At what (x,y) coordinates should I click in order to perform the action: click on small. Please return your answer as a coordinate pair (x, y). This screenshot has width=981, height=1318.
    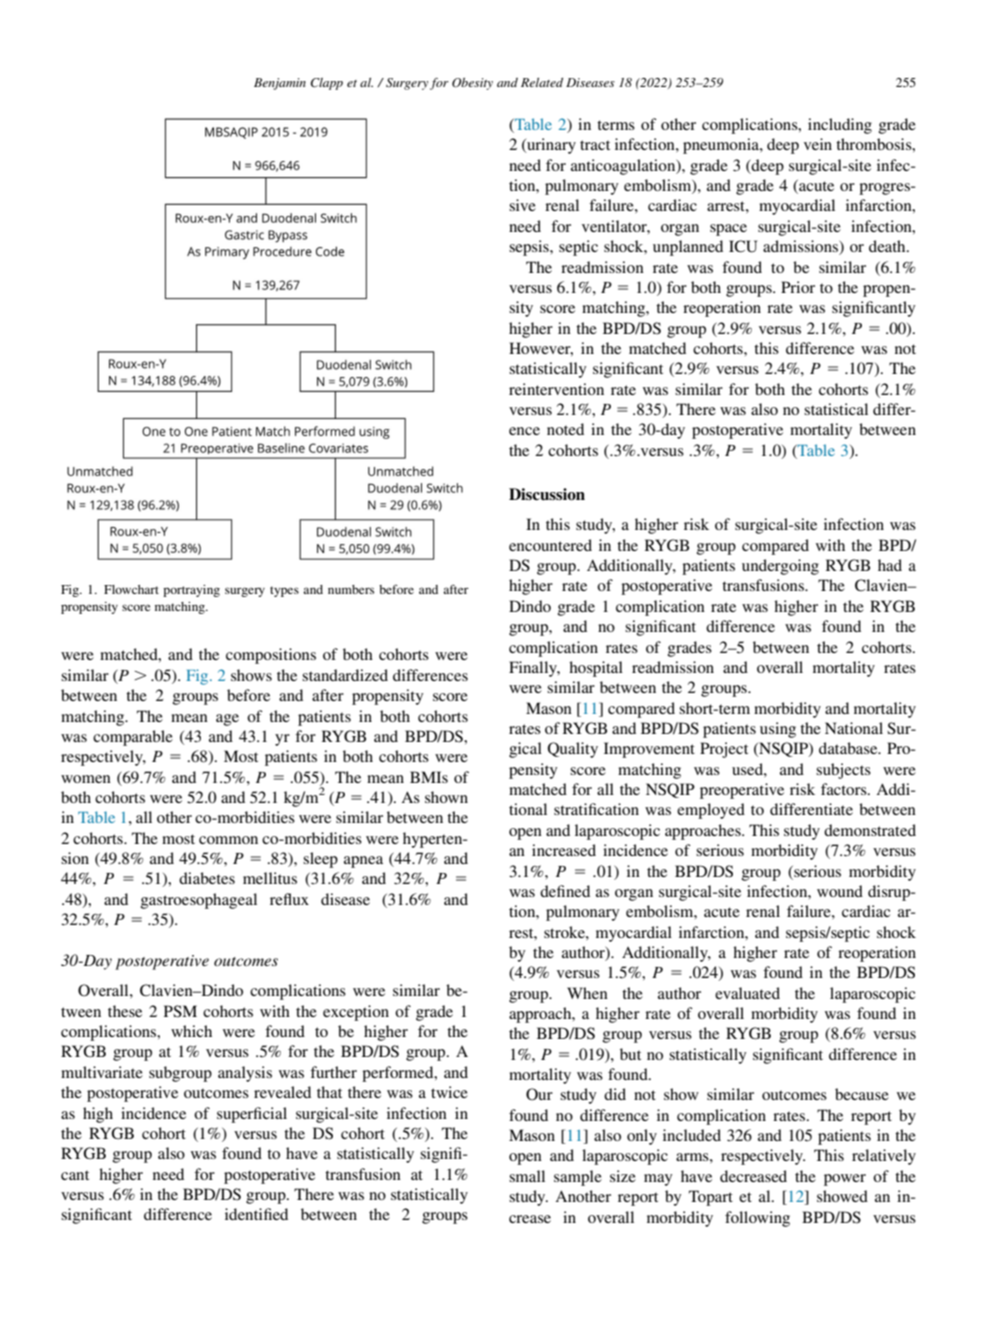
    Looking at the image, I should click on (527, 1176).
